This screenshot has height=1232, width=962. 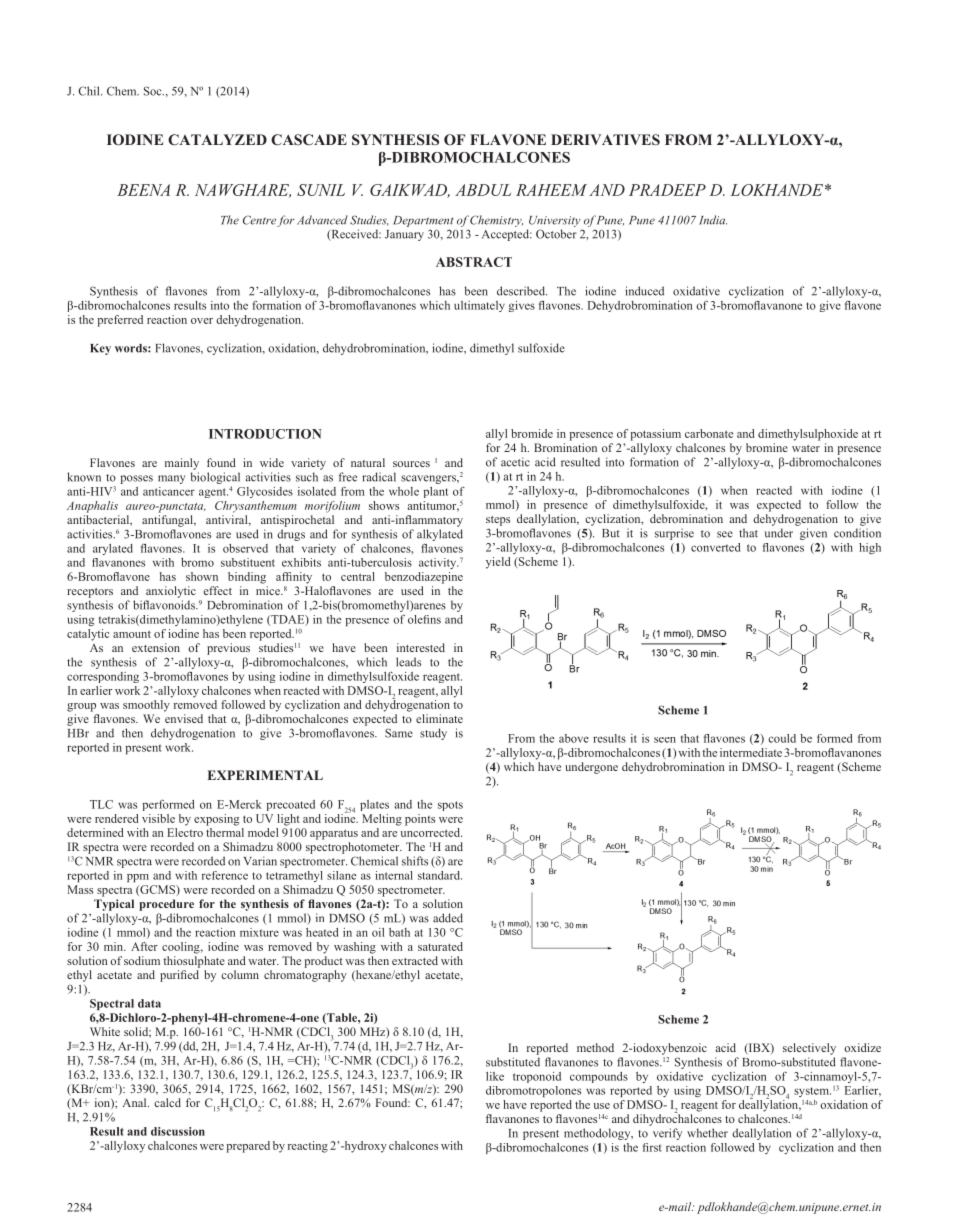 I want to click on CATALYZED, so click(x=217, y=139).
